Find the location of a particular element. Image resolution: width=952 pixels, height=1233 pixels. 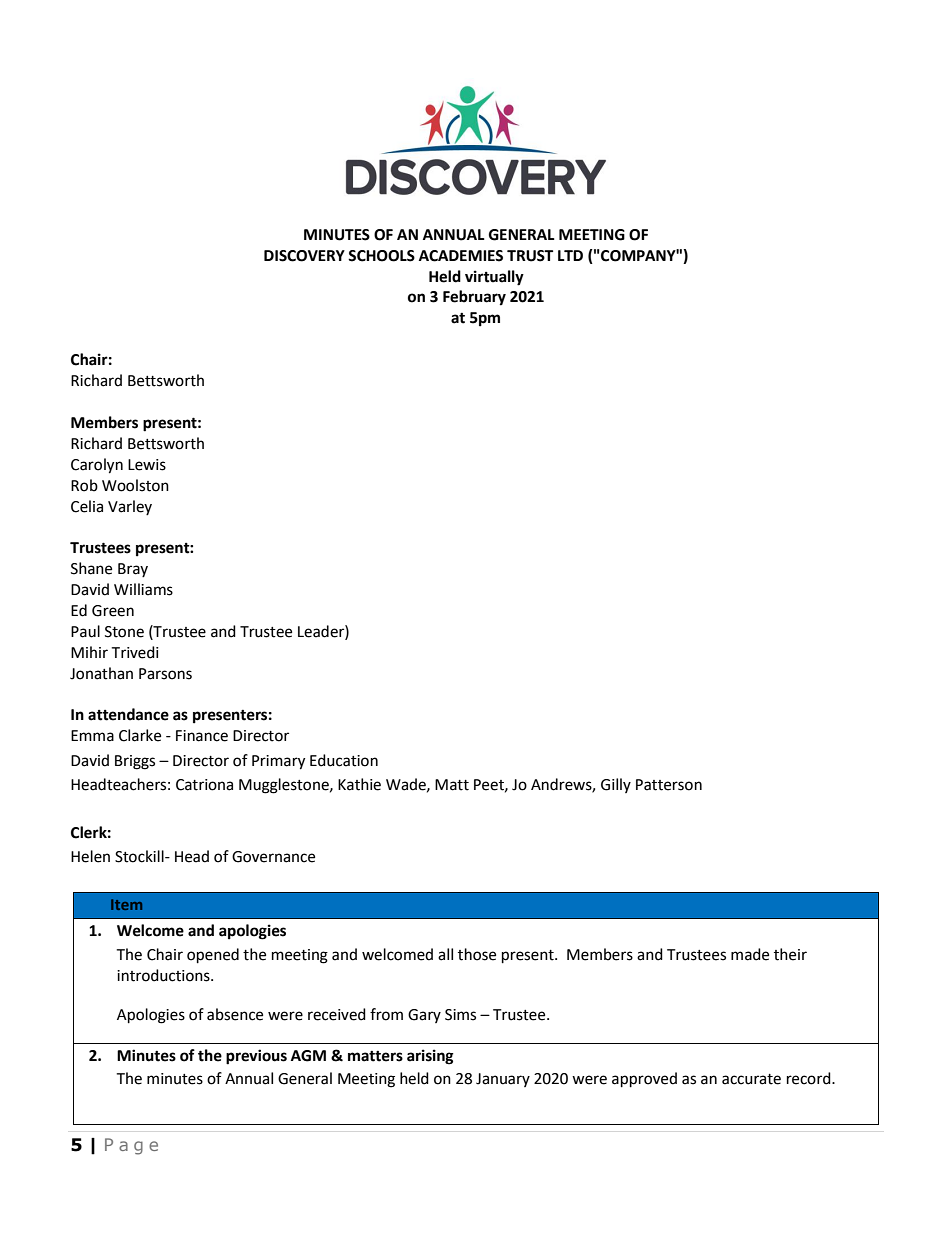

DISCOVERY is located at coordinates (304, 256).
